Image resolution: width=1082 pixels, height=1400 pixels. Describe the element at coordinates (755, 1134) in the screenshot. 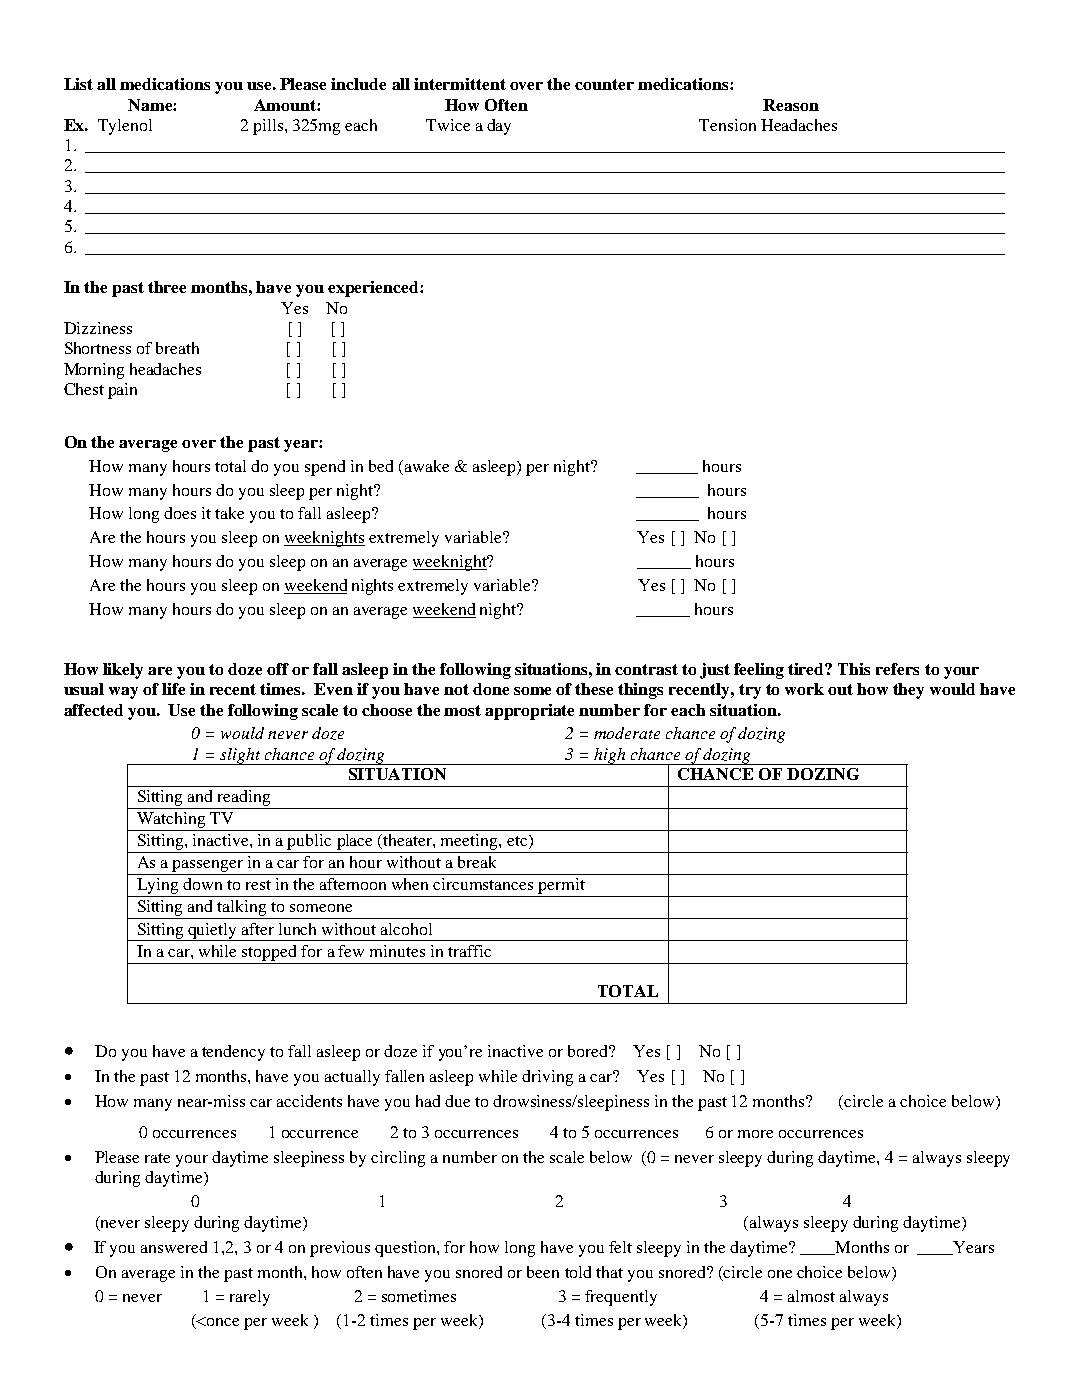

I see `more` at that location.
